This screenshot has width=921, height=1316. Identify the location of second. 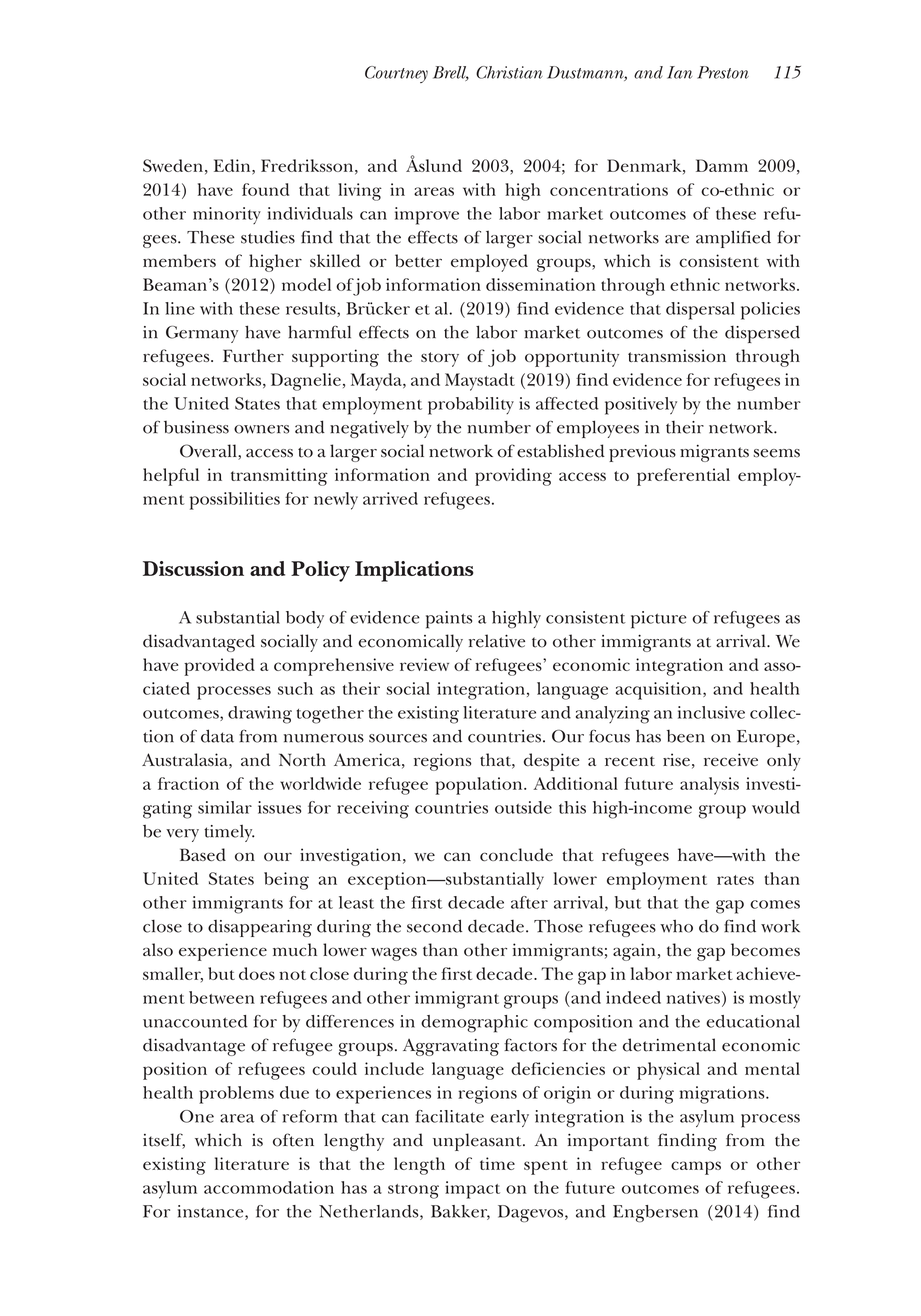
(434, 926).
